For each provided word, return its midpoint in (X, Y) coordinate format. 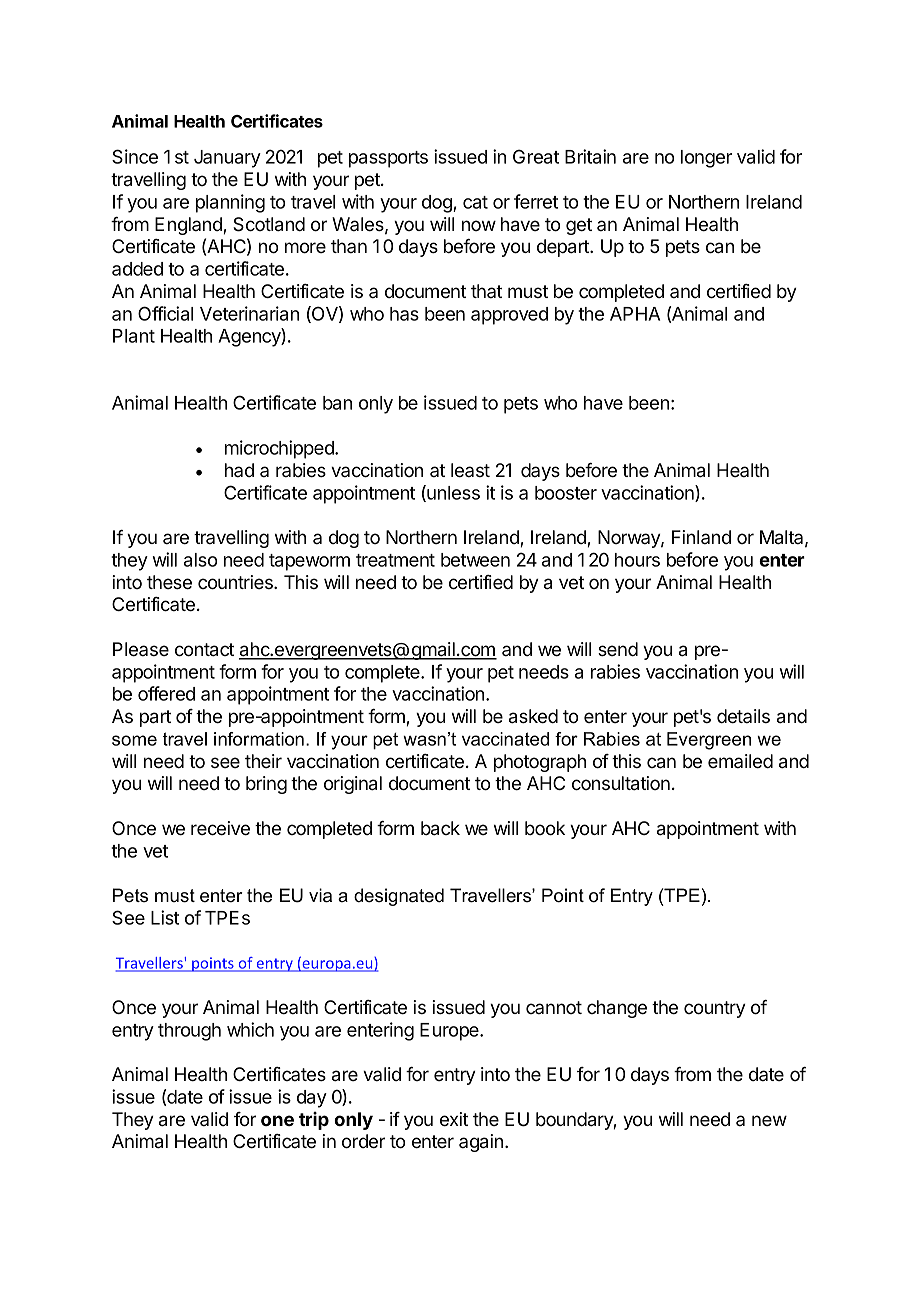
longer (706, 159)
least (470, 470)
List (165, 917)
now (479, 225)
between (475, 560)
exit (454, 1119)
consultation (621, 783)
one (277, 1120)
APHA (635, 314)
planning (230, 203)
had (239, 470)
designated (399, 897)
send (618, 649)
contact (204, 650)
